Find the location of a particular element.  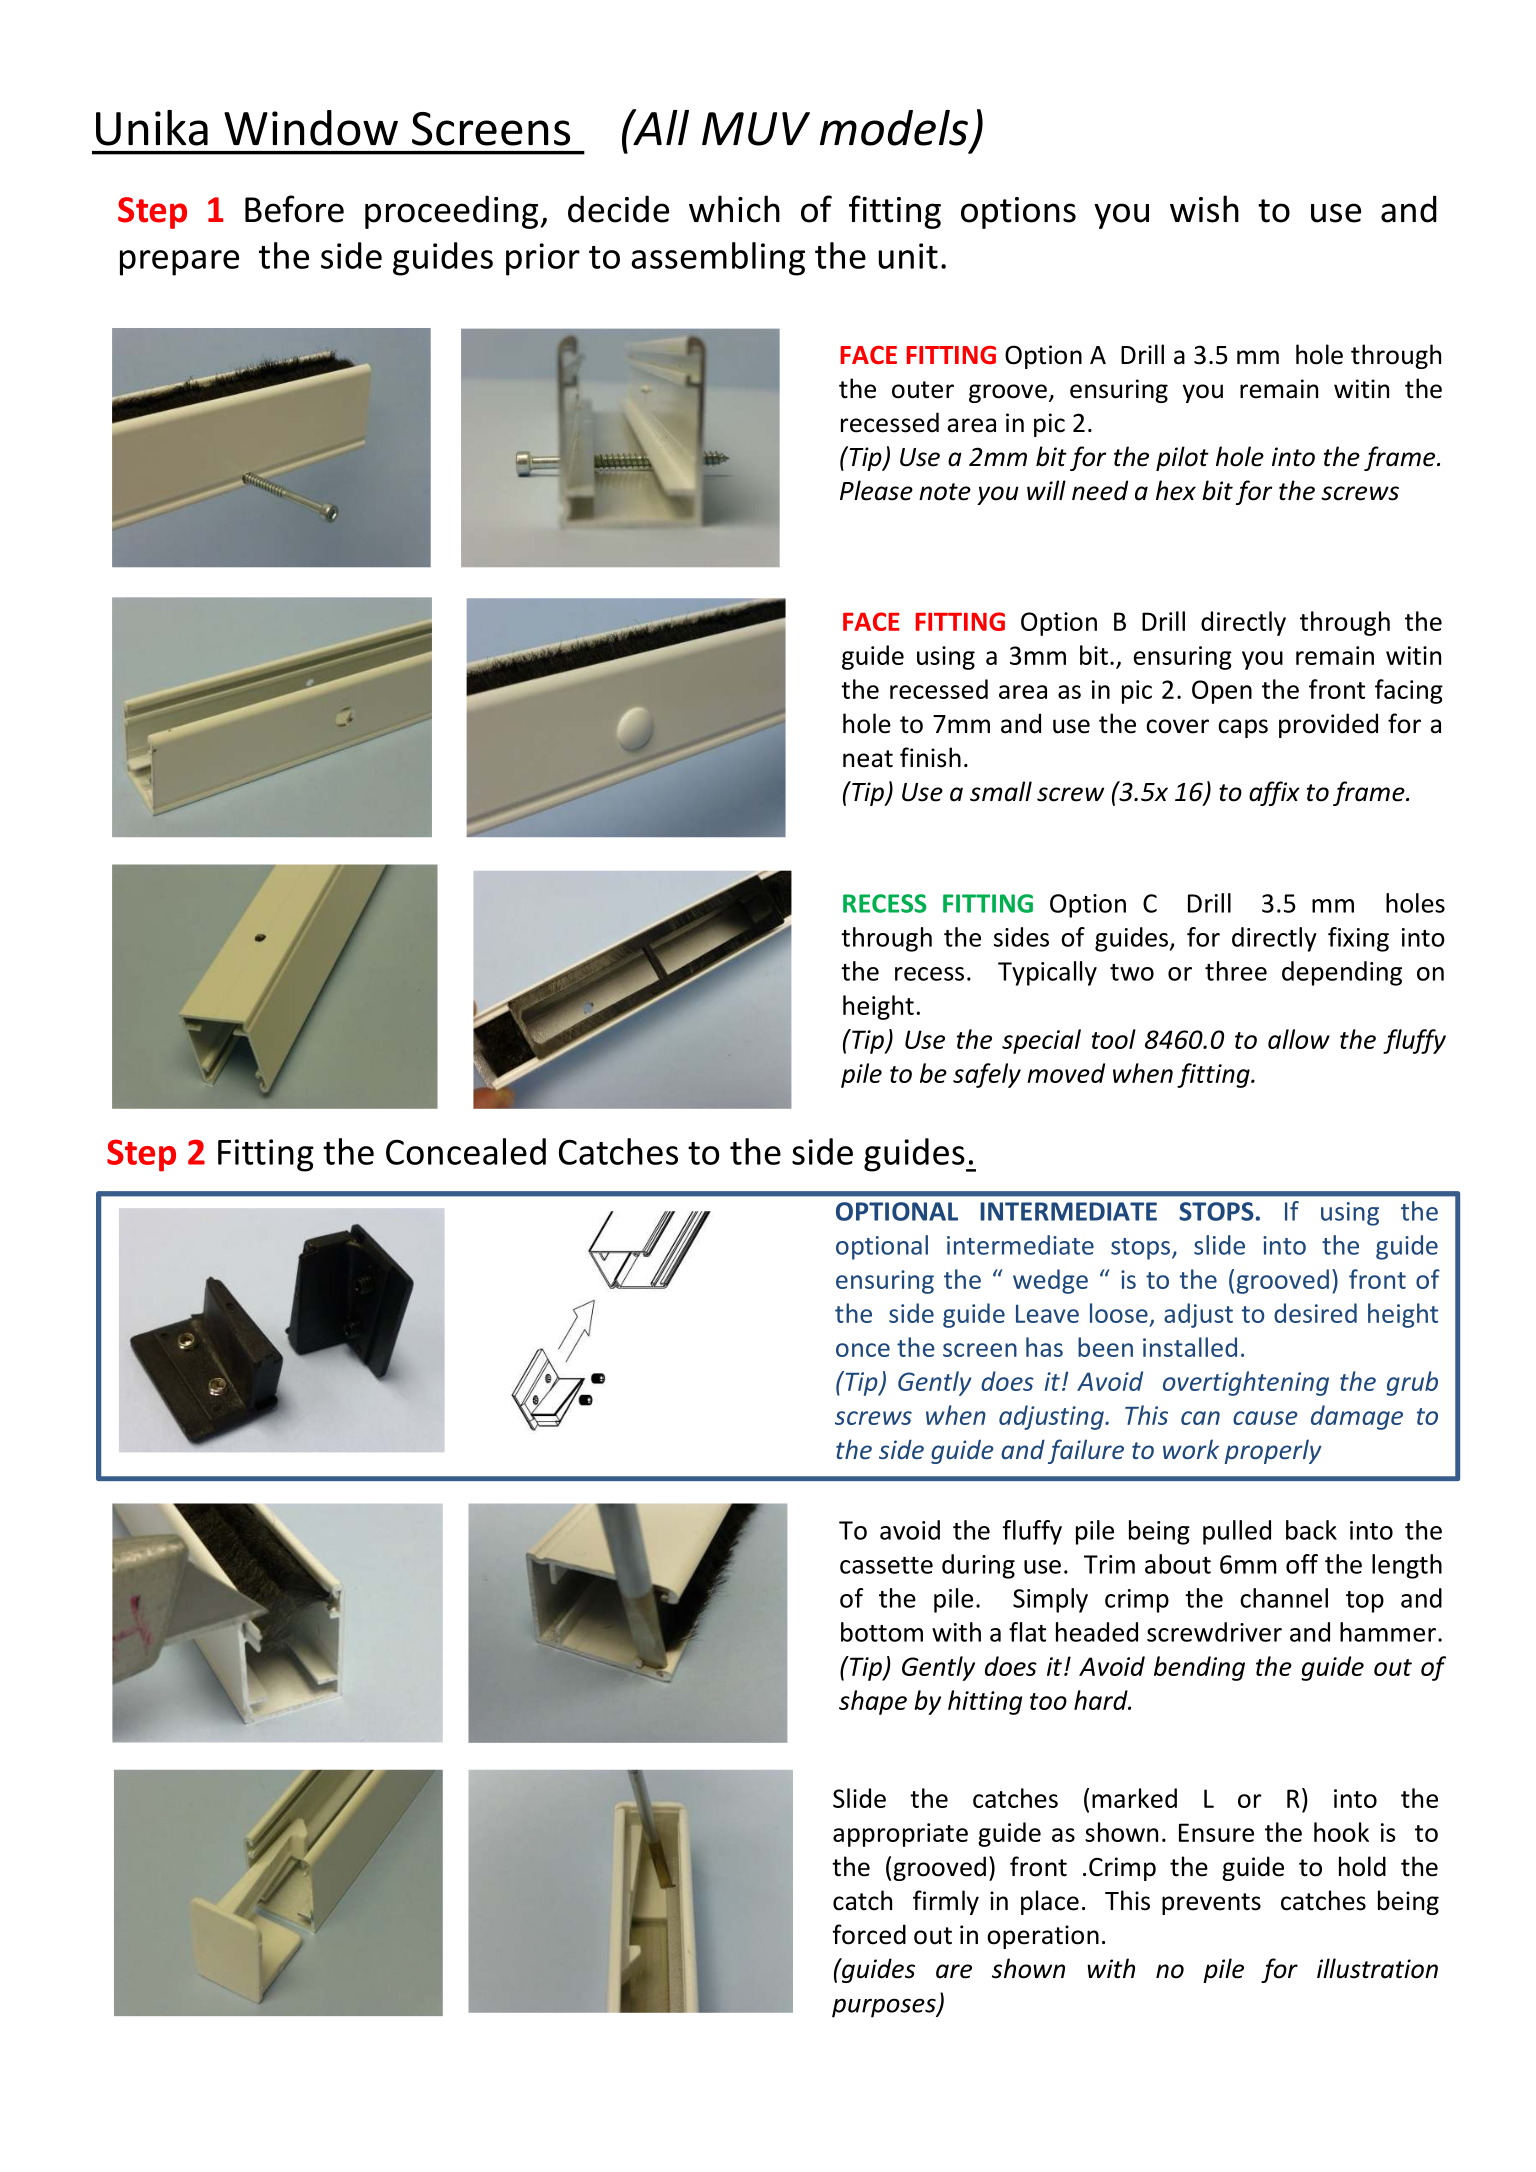

wedge is located at coordinates (1050, 1281).
